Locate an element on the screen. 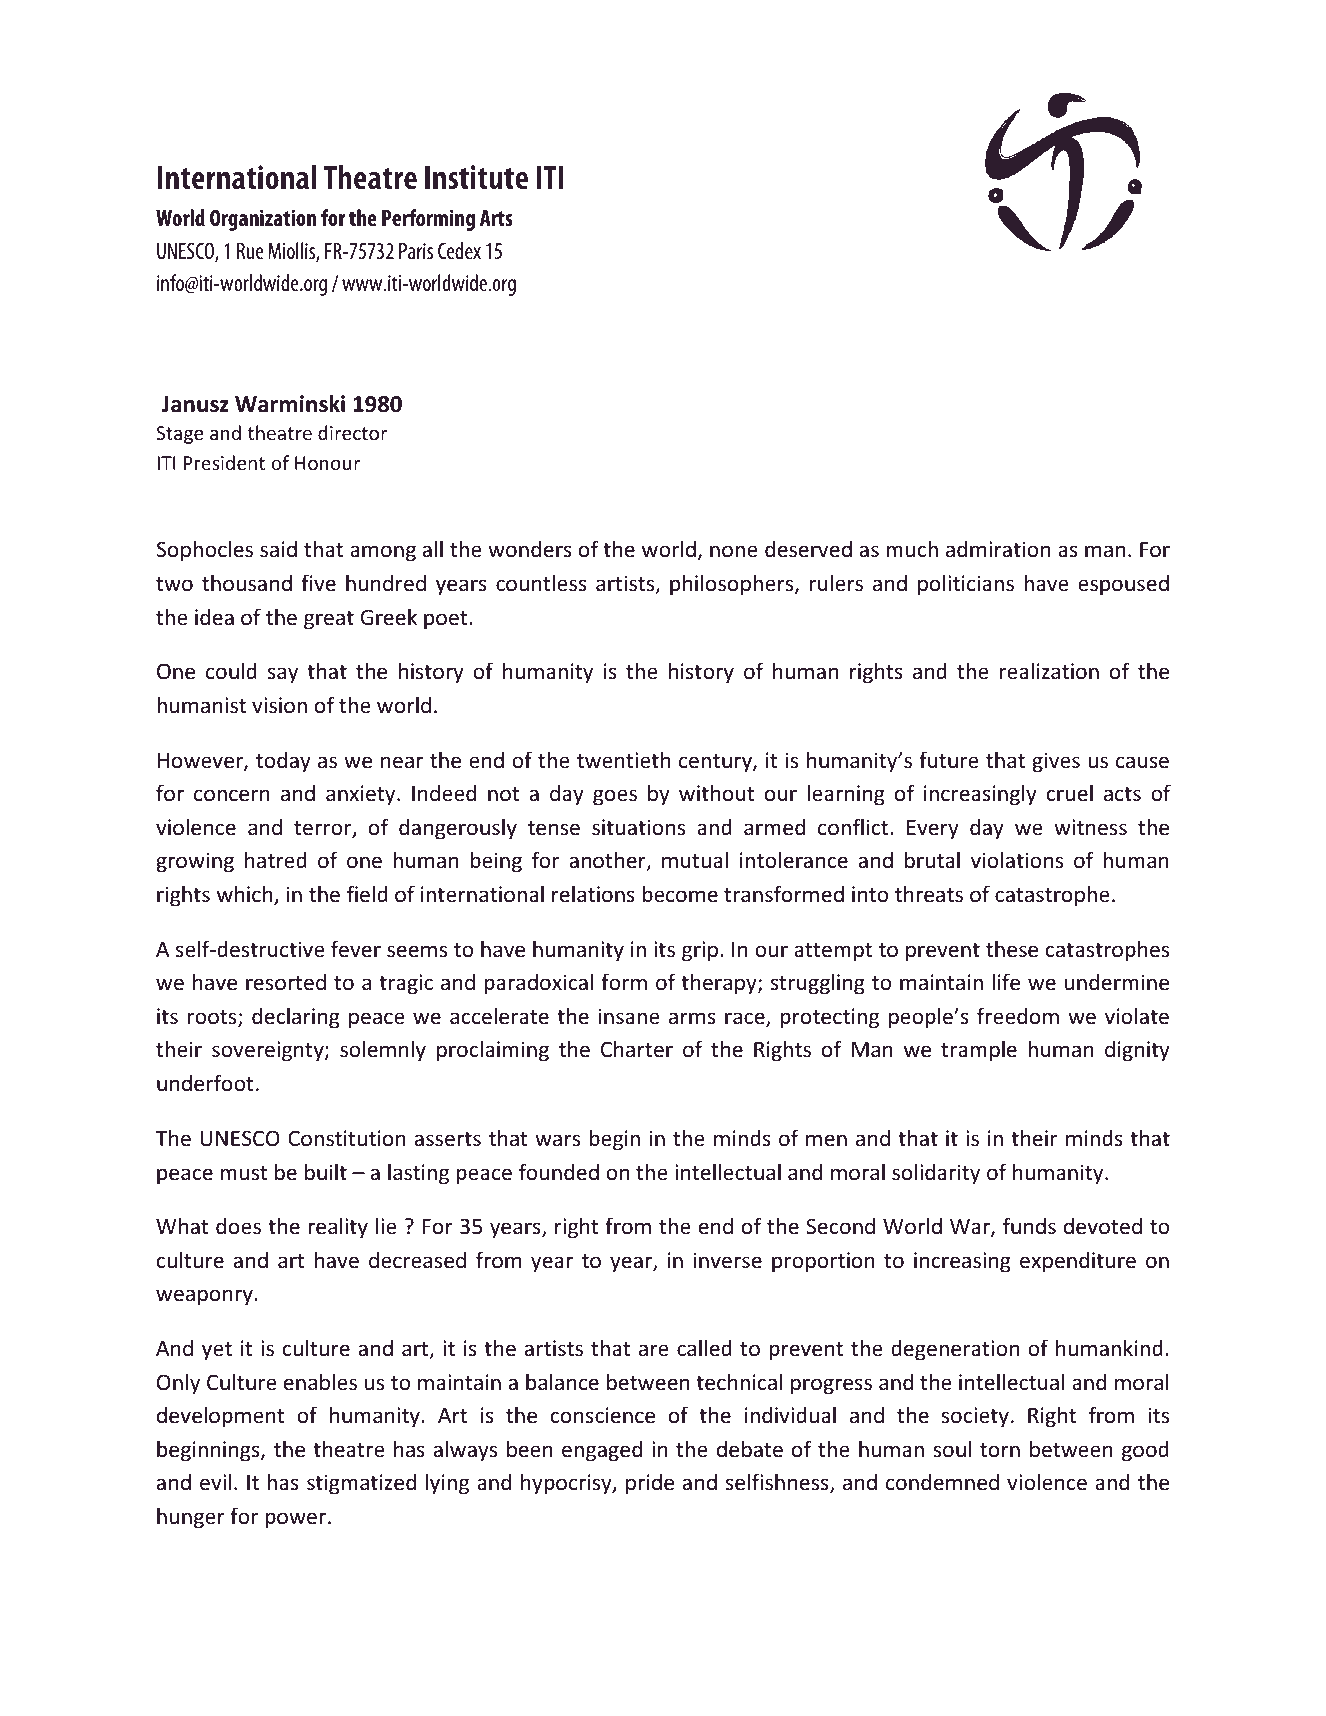  torn is located at coordinates (1000, 1450).
